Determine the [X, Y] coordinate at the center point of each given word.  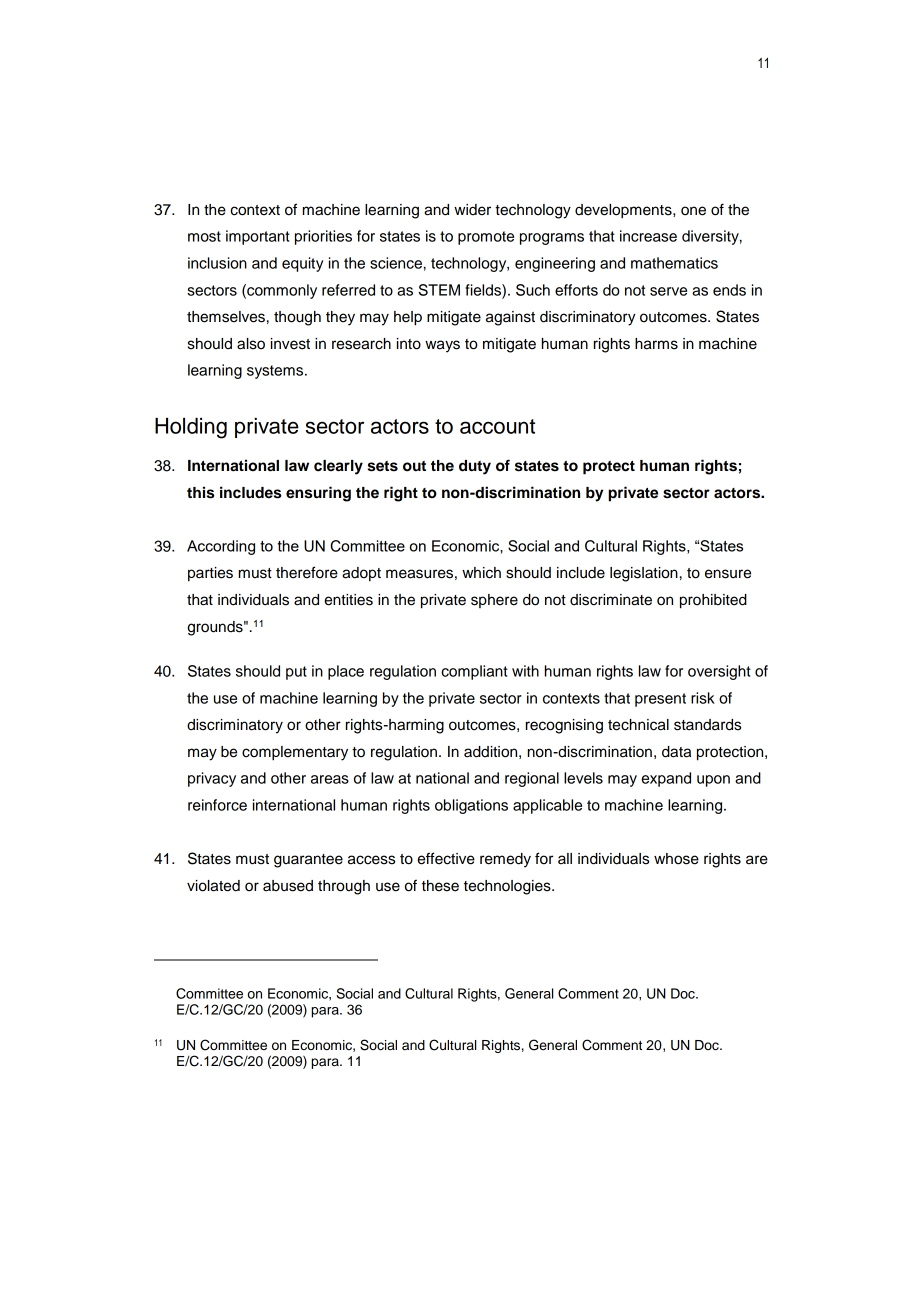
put [296, 673]
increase [648, 236]
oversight [719, 672]
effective [446, 858]
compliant [474, 672]
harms [656, 344]
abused [288, 886]
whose [676, 859]
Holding [191, 428]
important [258, 237]
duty [475, 467]
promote [486, 238]
